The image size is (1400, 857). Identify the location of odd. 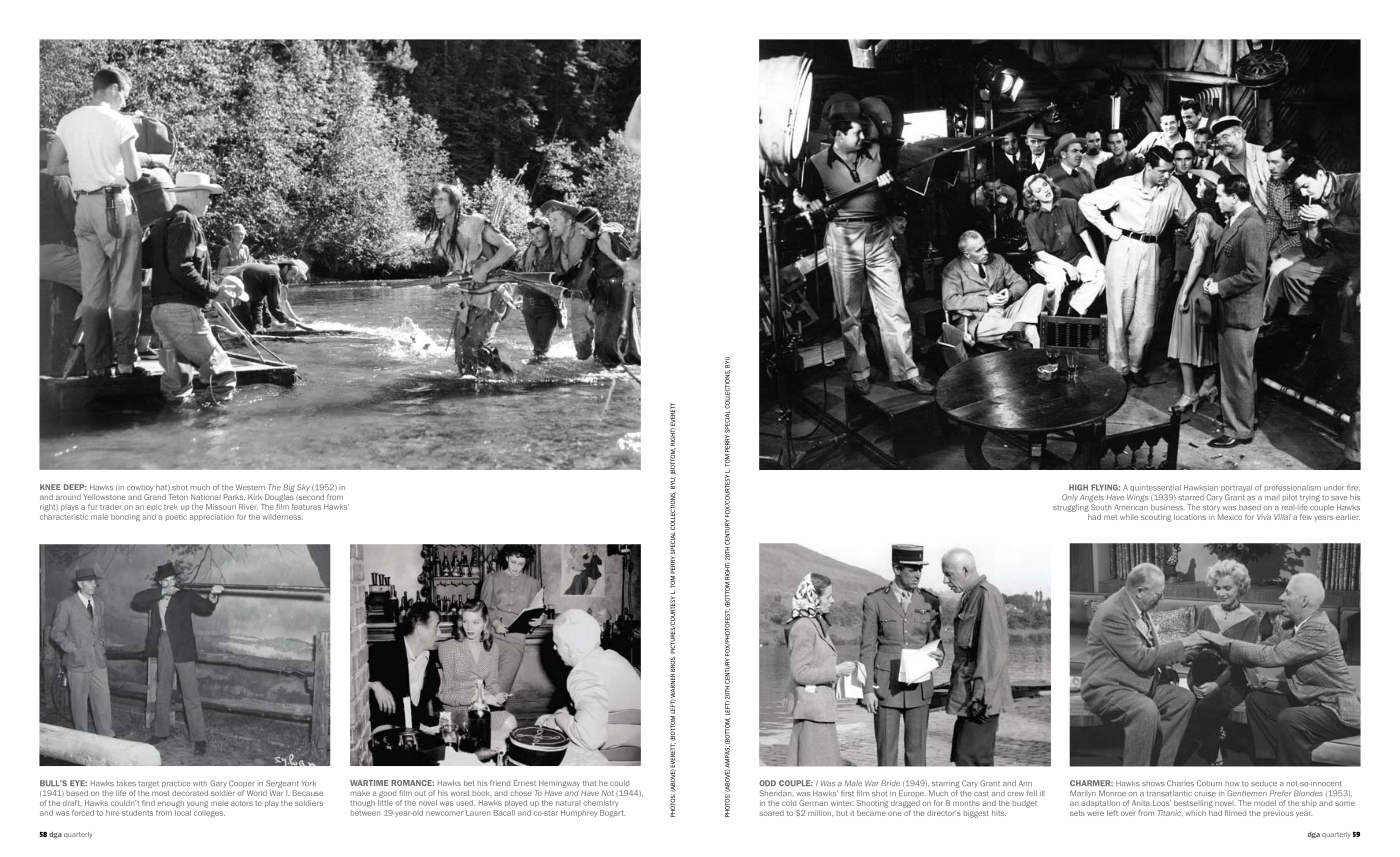
(767, 783).
